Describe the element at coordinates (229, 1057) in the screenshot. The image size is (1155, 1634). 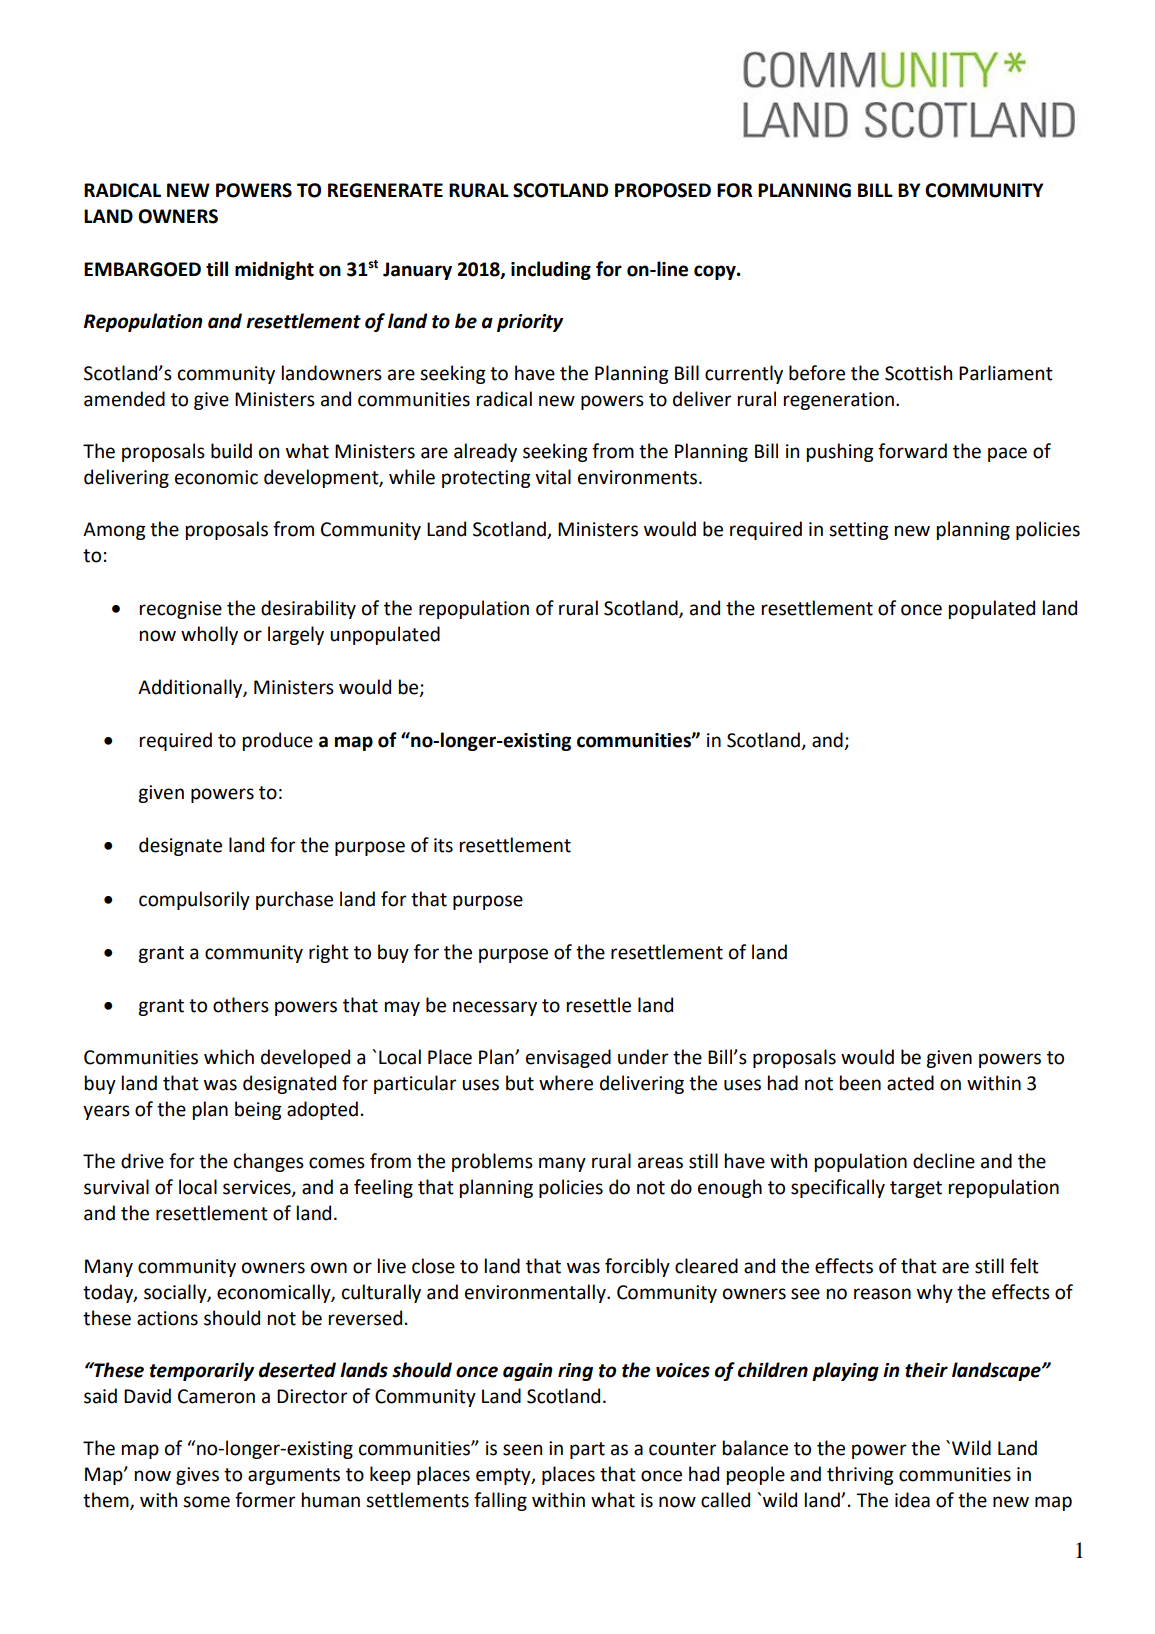
I see `which` at that location.
